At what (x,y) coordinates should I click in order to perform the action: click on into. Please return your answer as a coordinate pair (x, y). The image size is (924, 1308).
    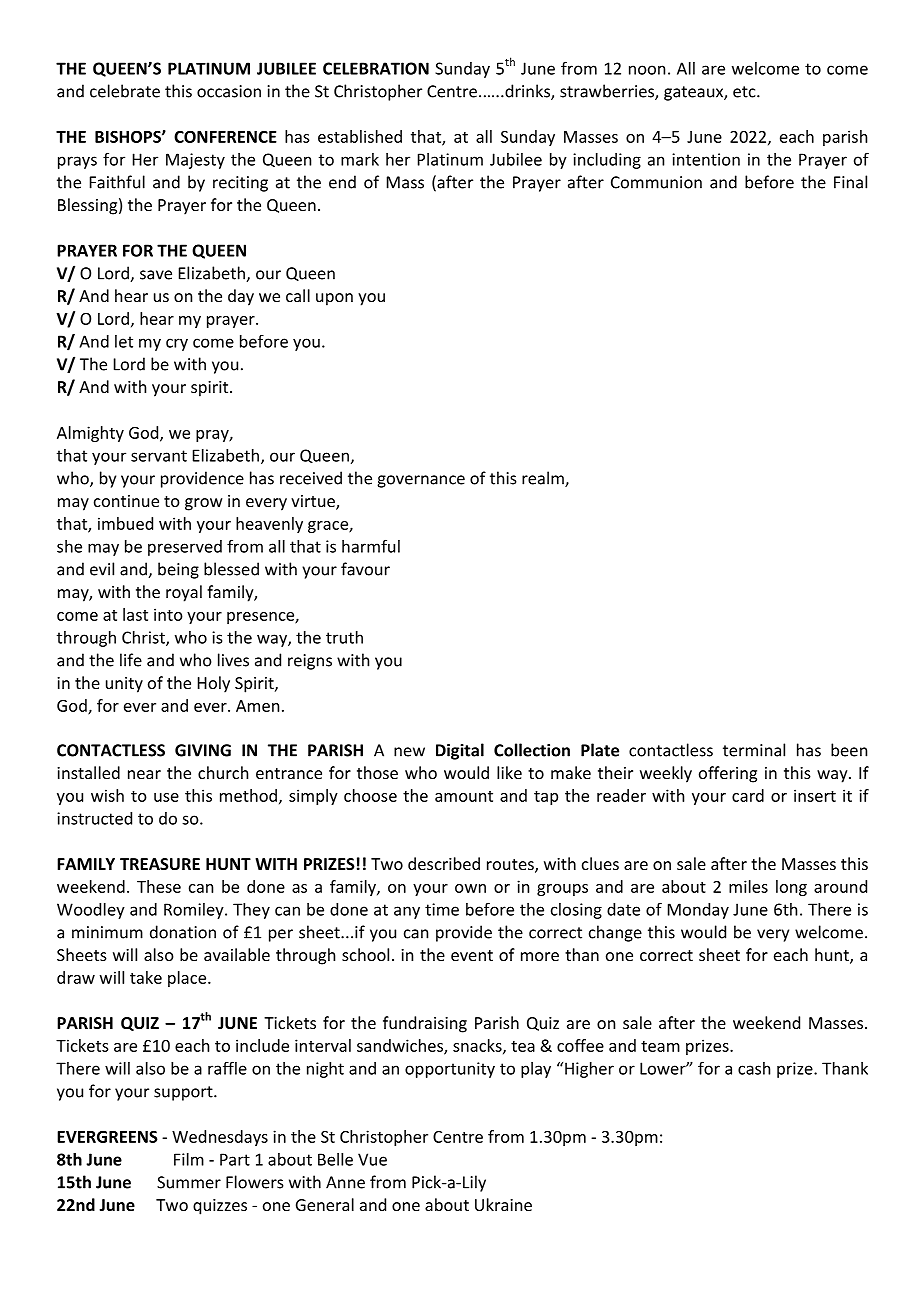
    Looking at the image, I should click on (168, 614).
